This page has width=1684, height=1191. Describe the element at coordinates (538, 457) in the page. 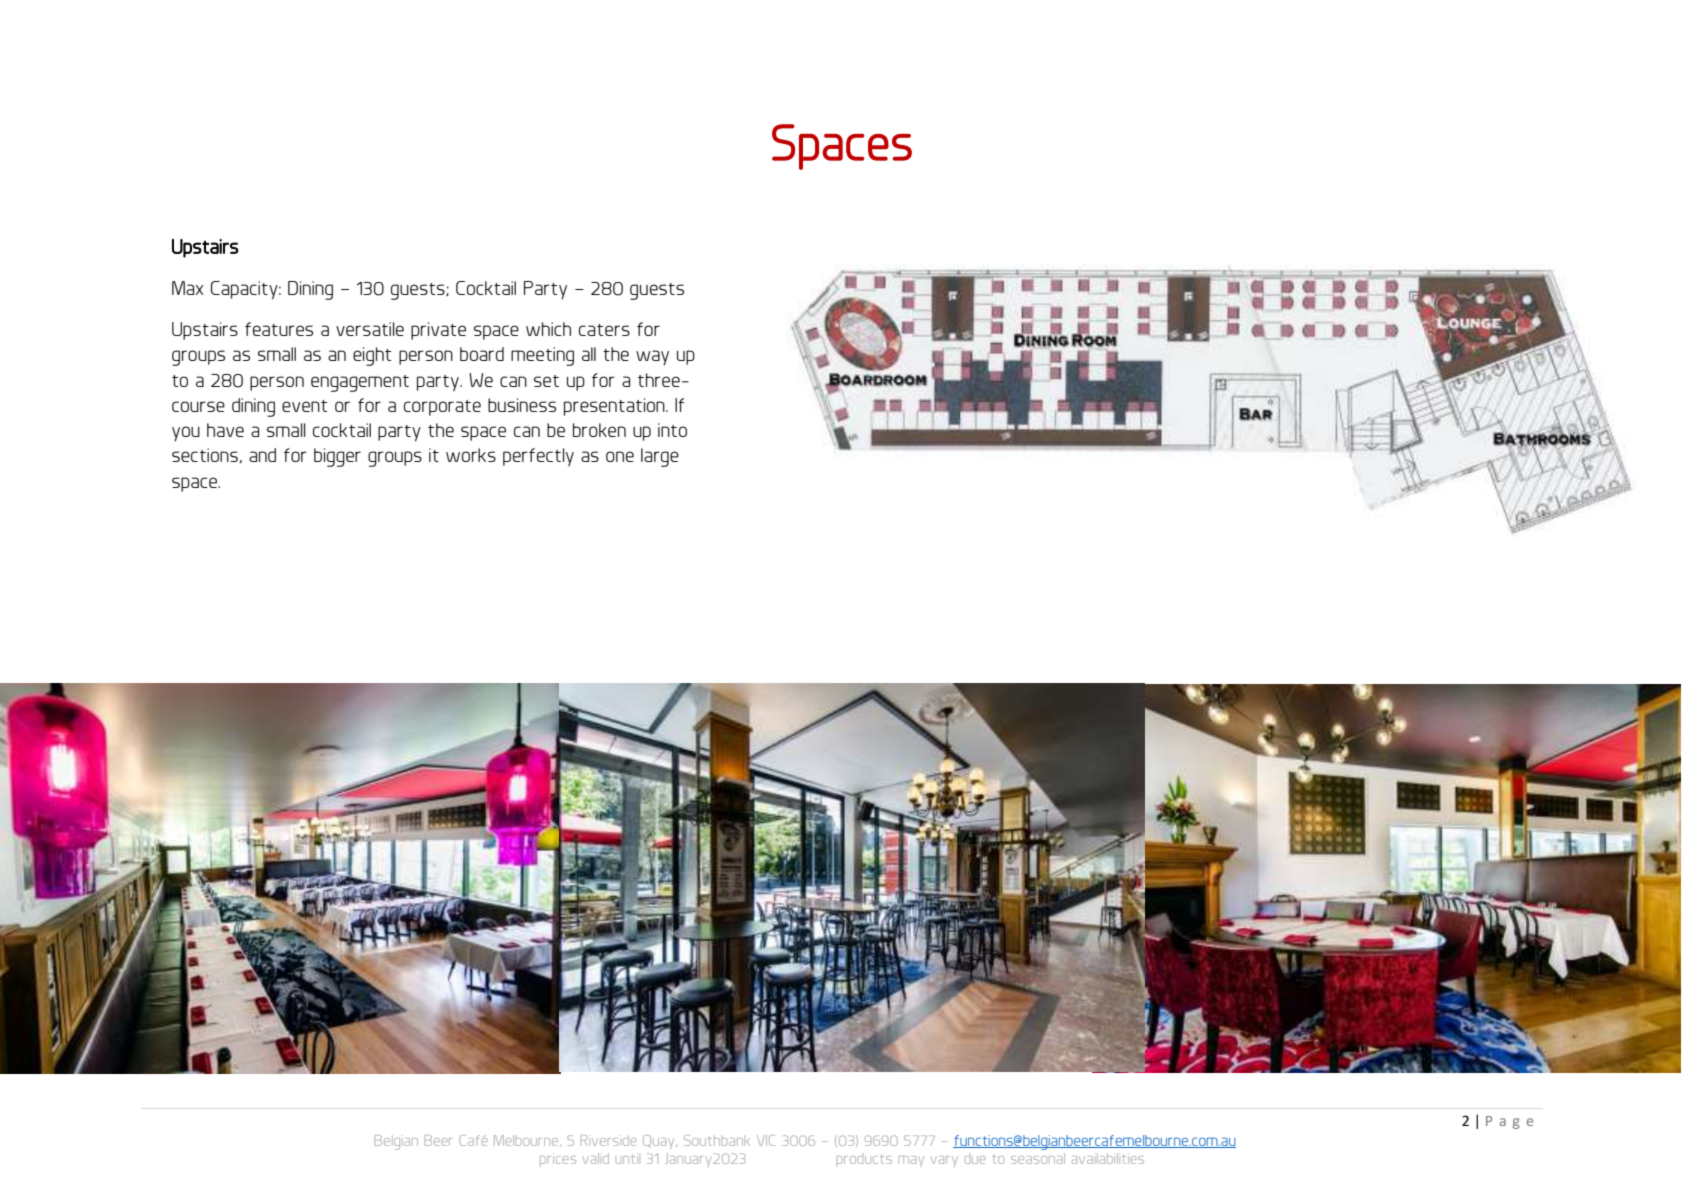

I see `perfectly` at that location.
